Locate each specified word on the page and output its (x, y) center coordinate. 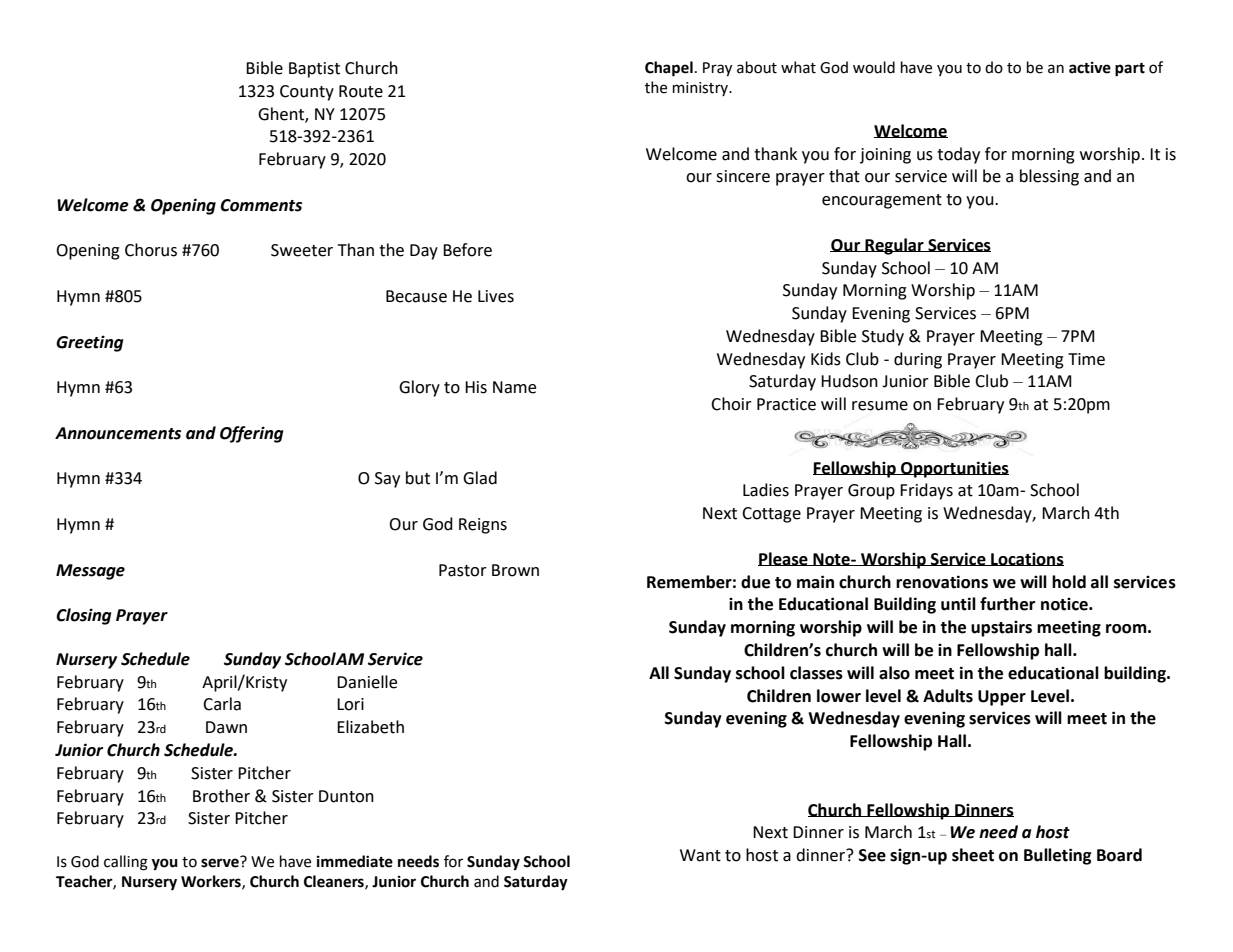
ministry (702, 89)
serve (221, 862)
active (1090, 68)
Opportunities (954, 469)
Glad (480, 478)
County (307, 93)
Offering (251, 434)
